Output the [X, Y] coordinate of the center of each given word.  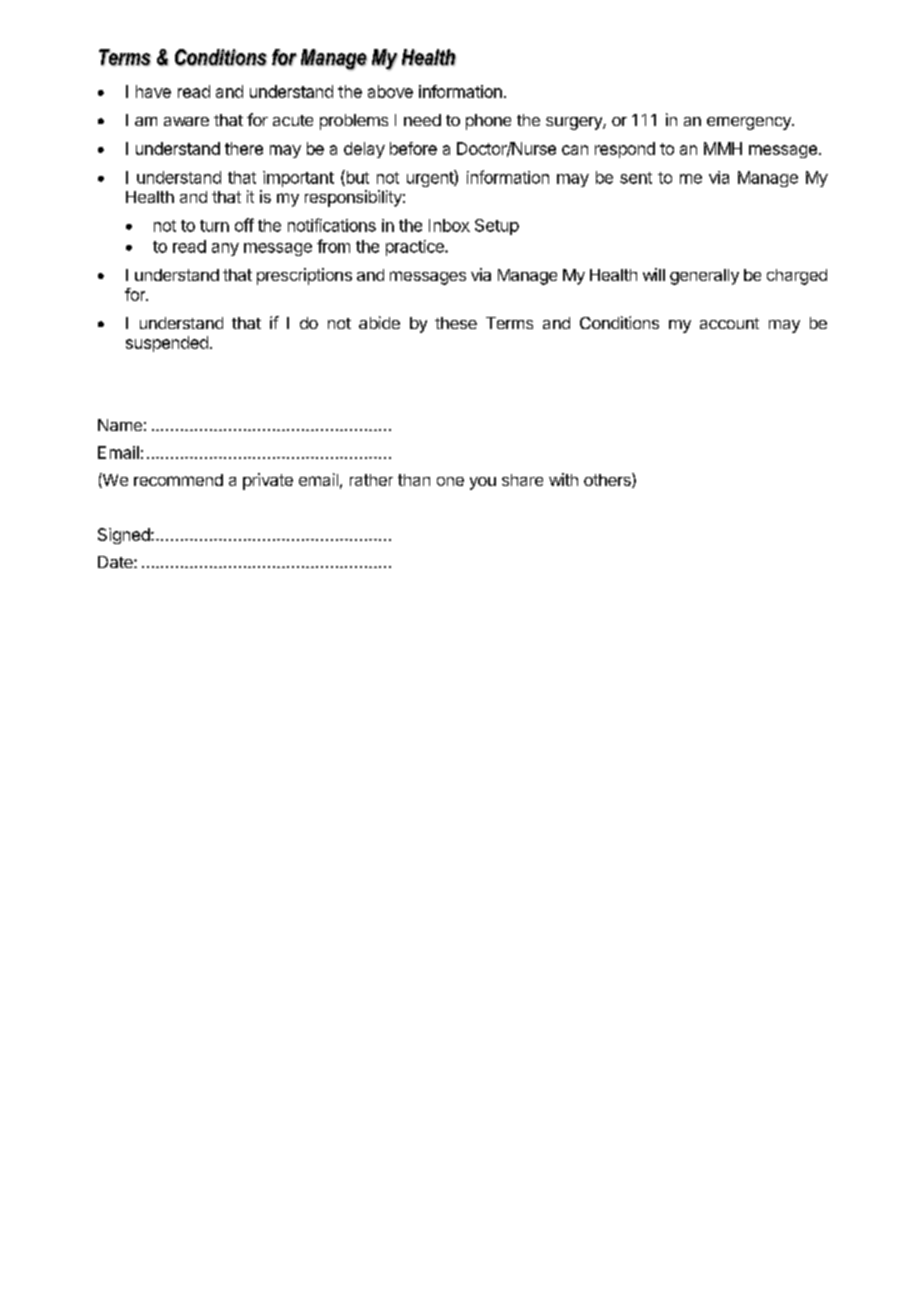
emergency [750, 123]
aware [186, 121]
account [729, 323]
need [422, 120]
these [456, 323]
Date [116, 562]
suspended [167, 344]
